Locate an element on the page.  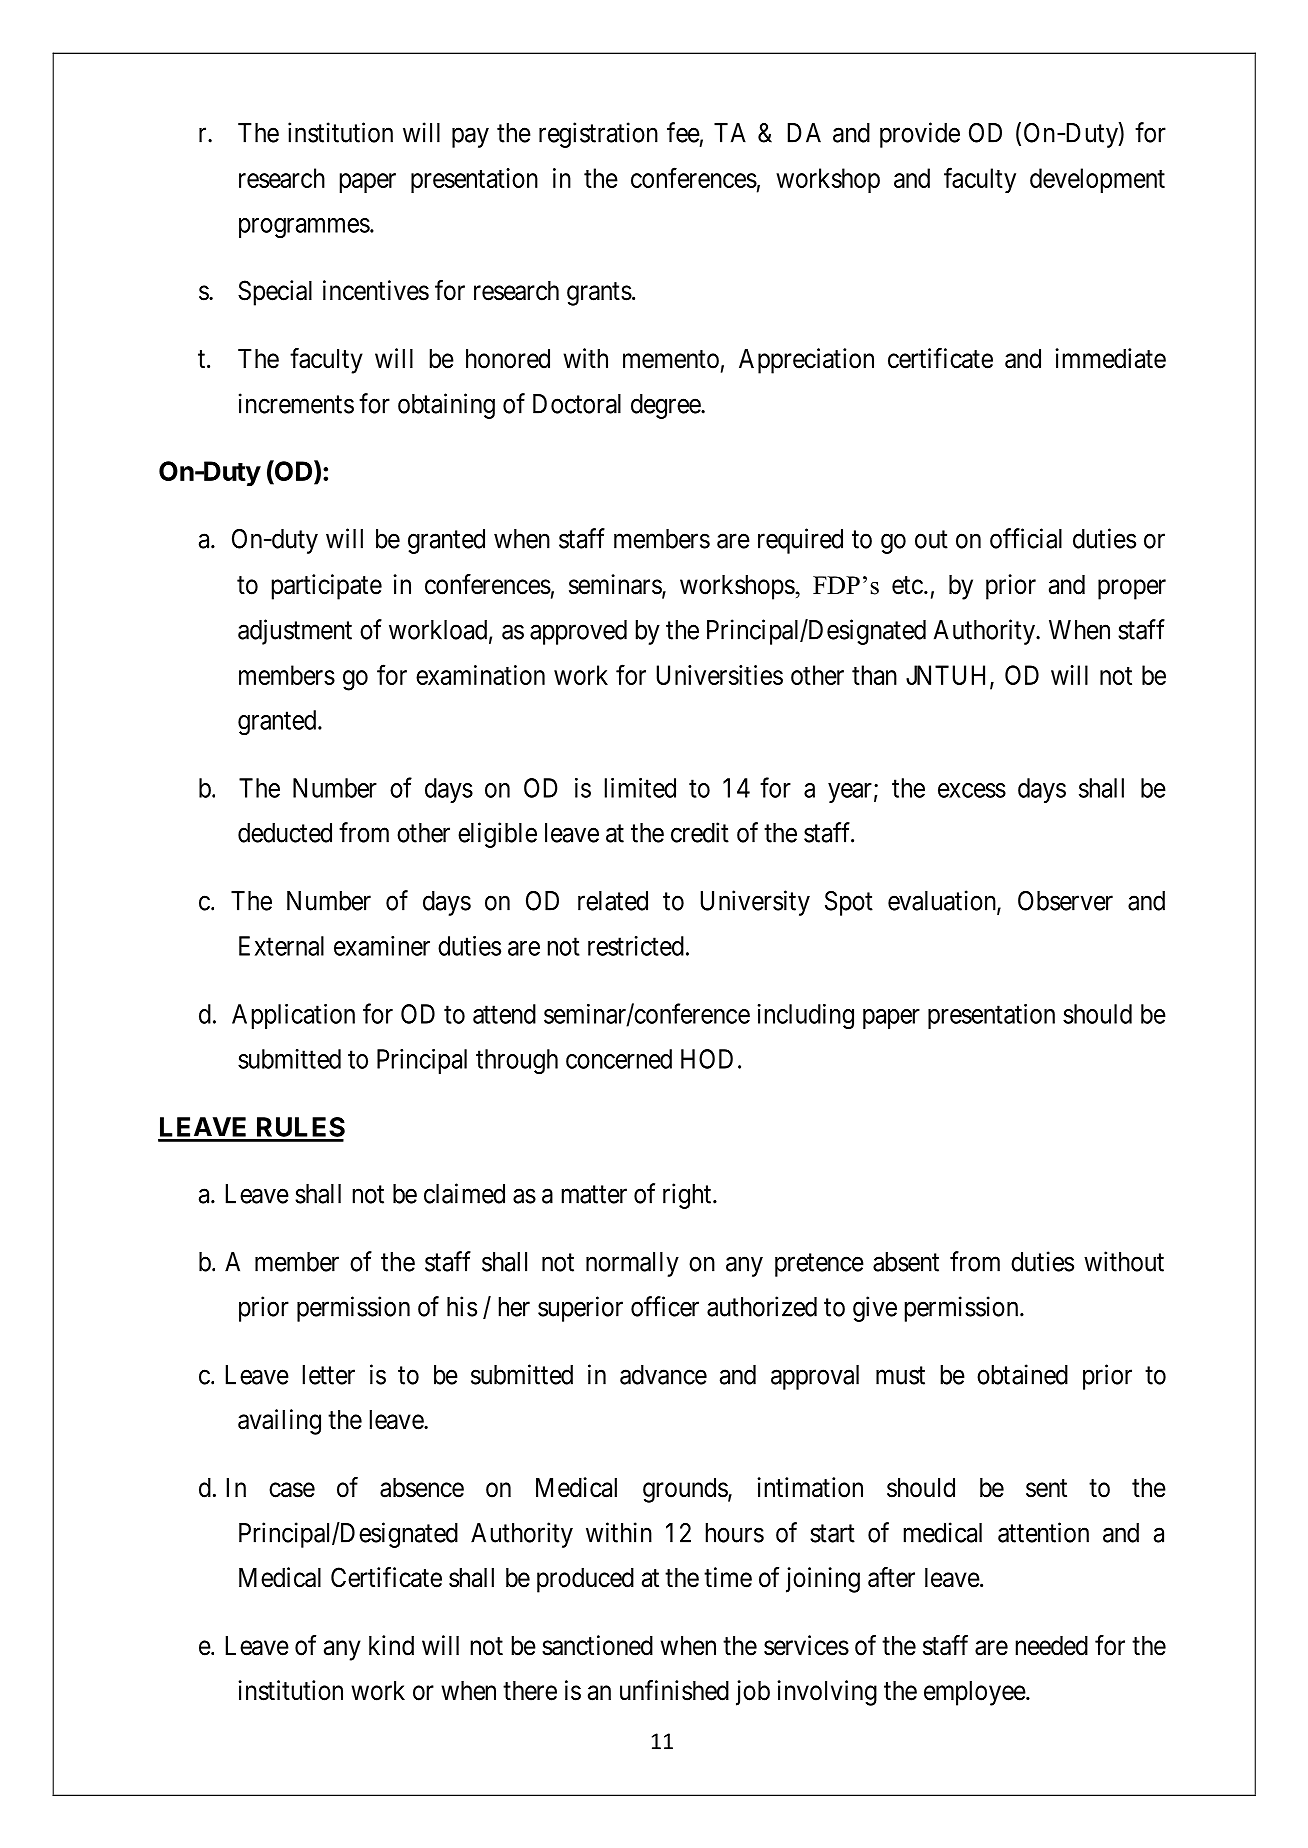
adjustment is located at coordinates (295, 632).
